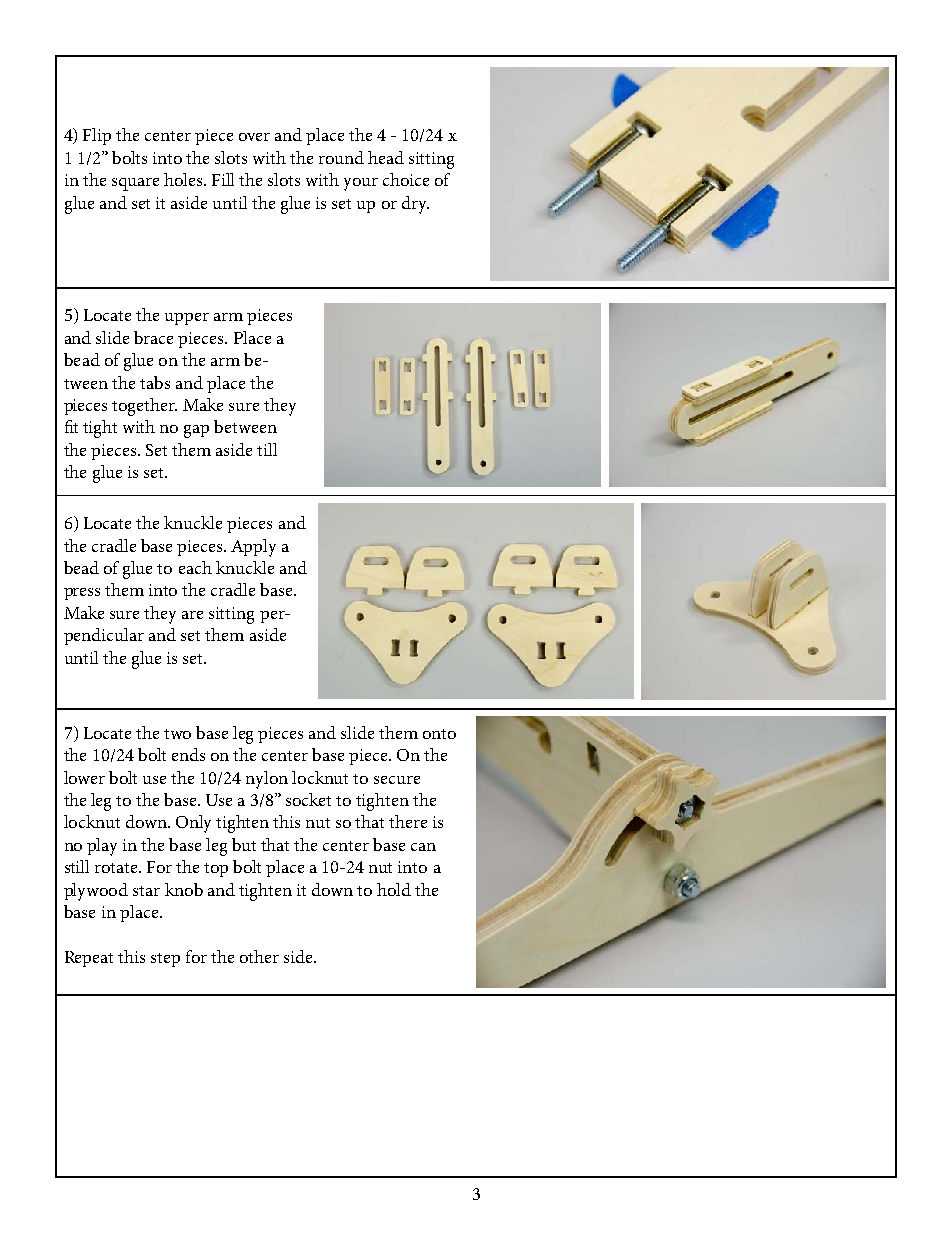 The image size is (952, 1233). Describe the element at coordinates (135, 184) in the screenshot. I see `square` at that location.
